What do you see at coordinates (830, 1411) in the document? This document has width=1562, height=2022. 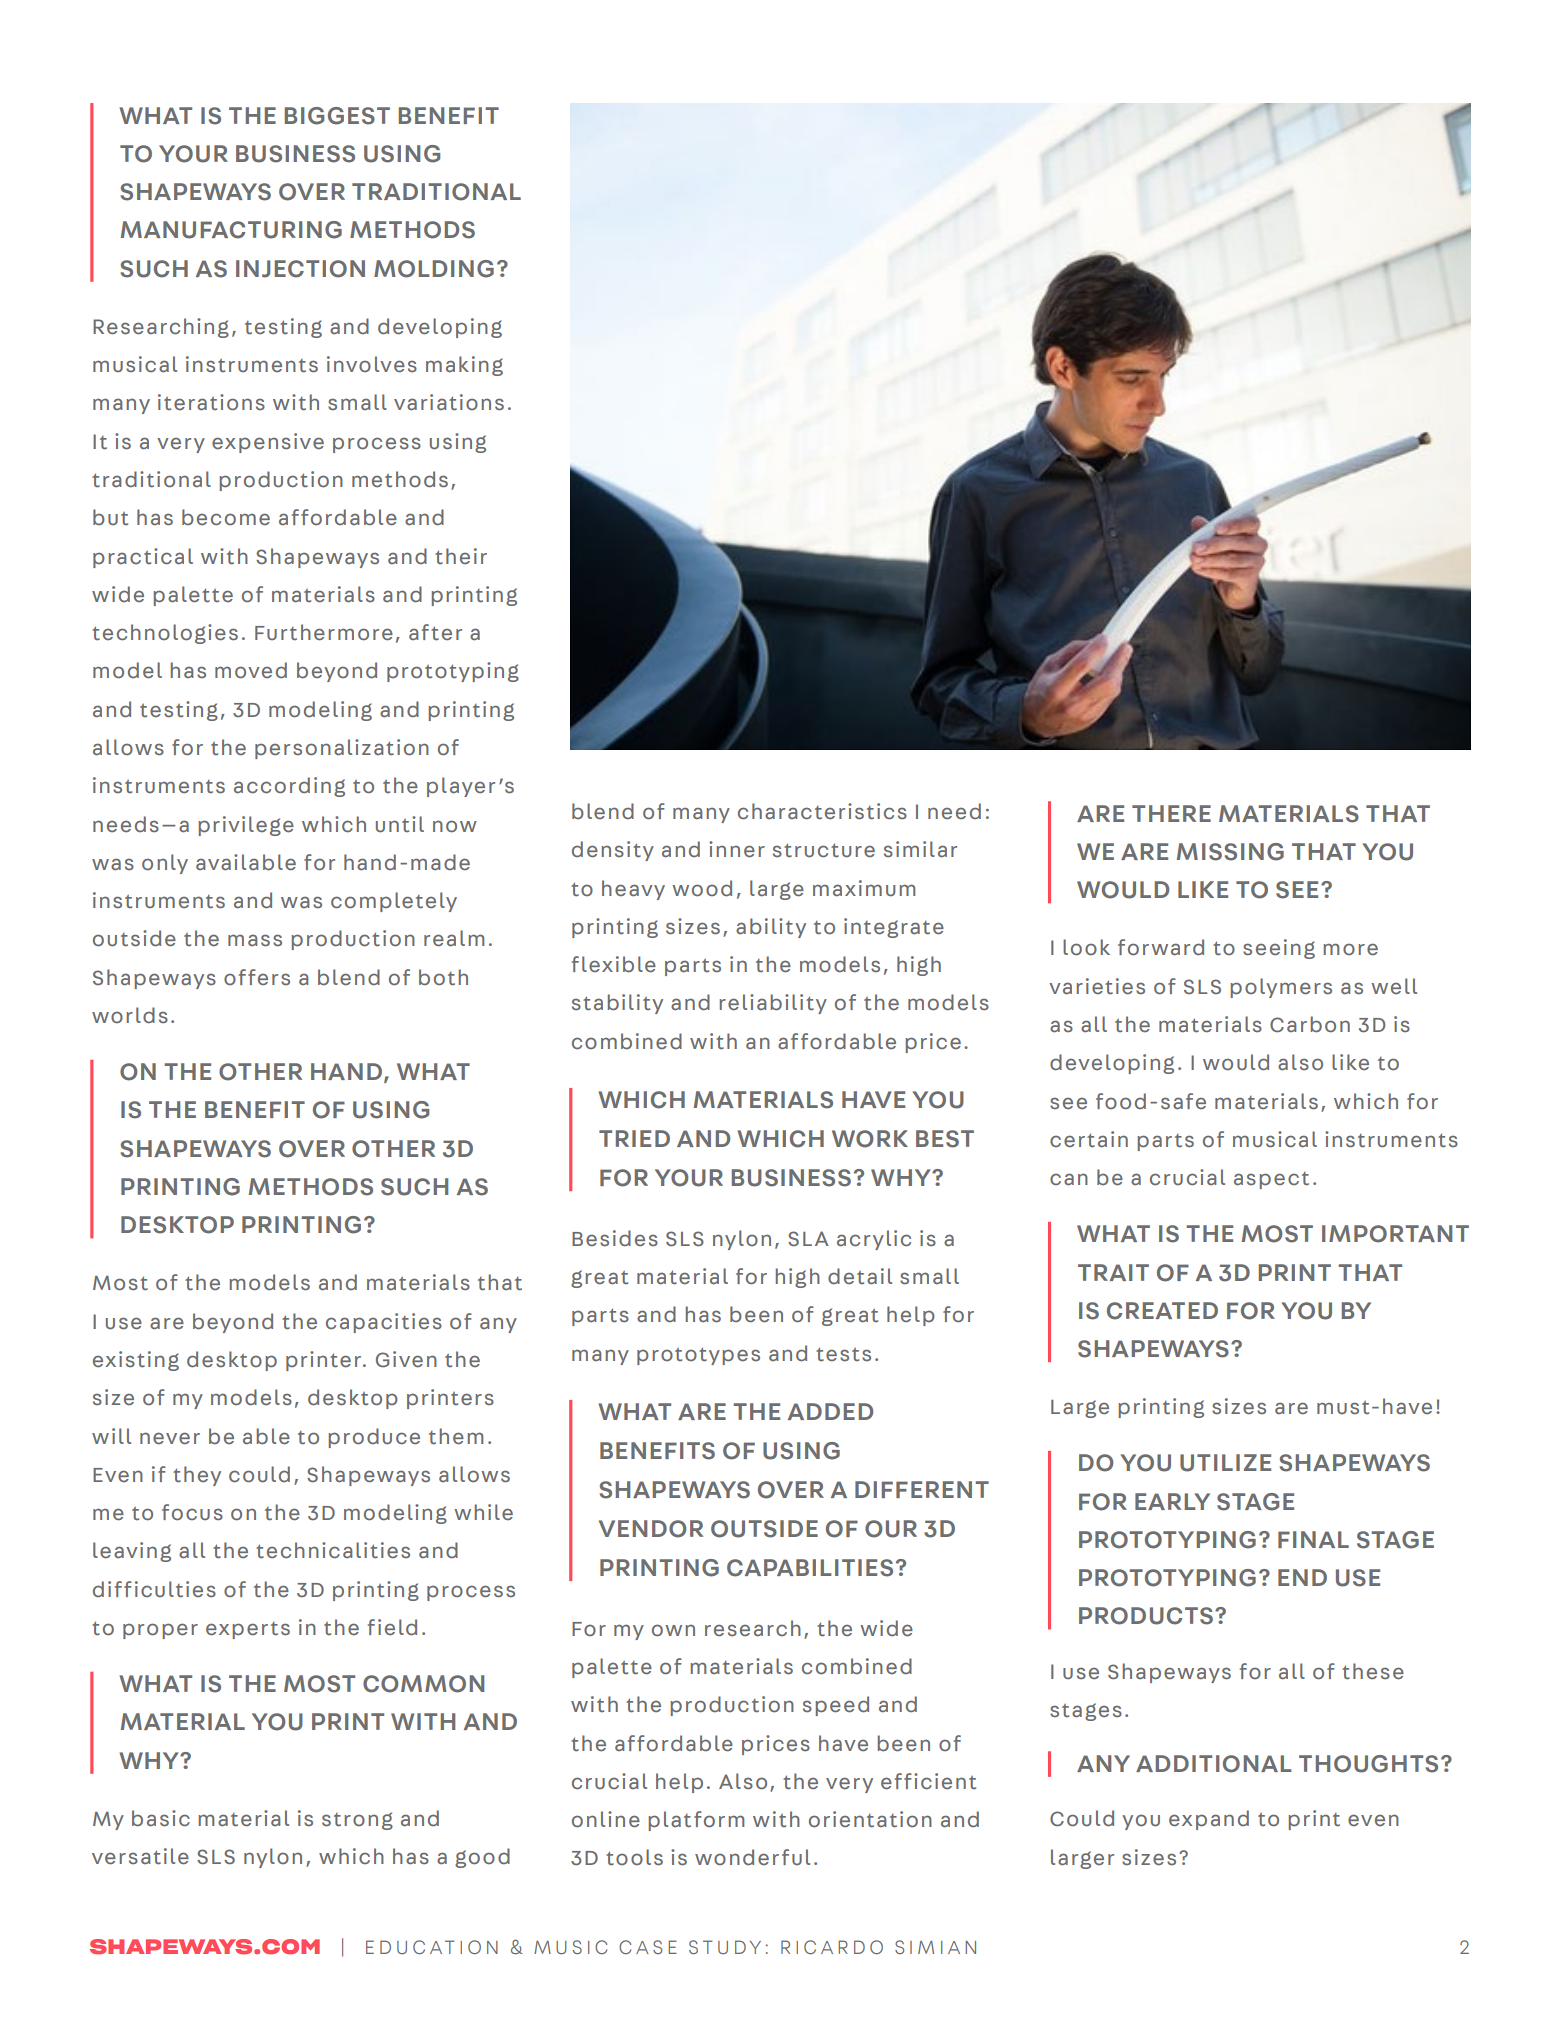 I see `ADDED` at bounding box center [830, 1411].
